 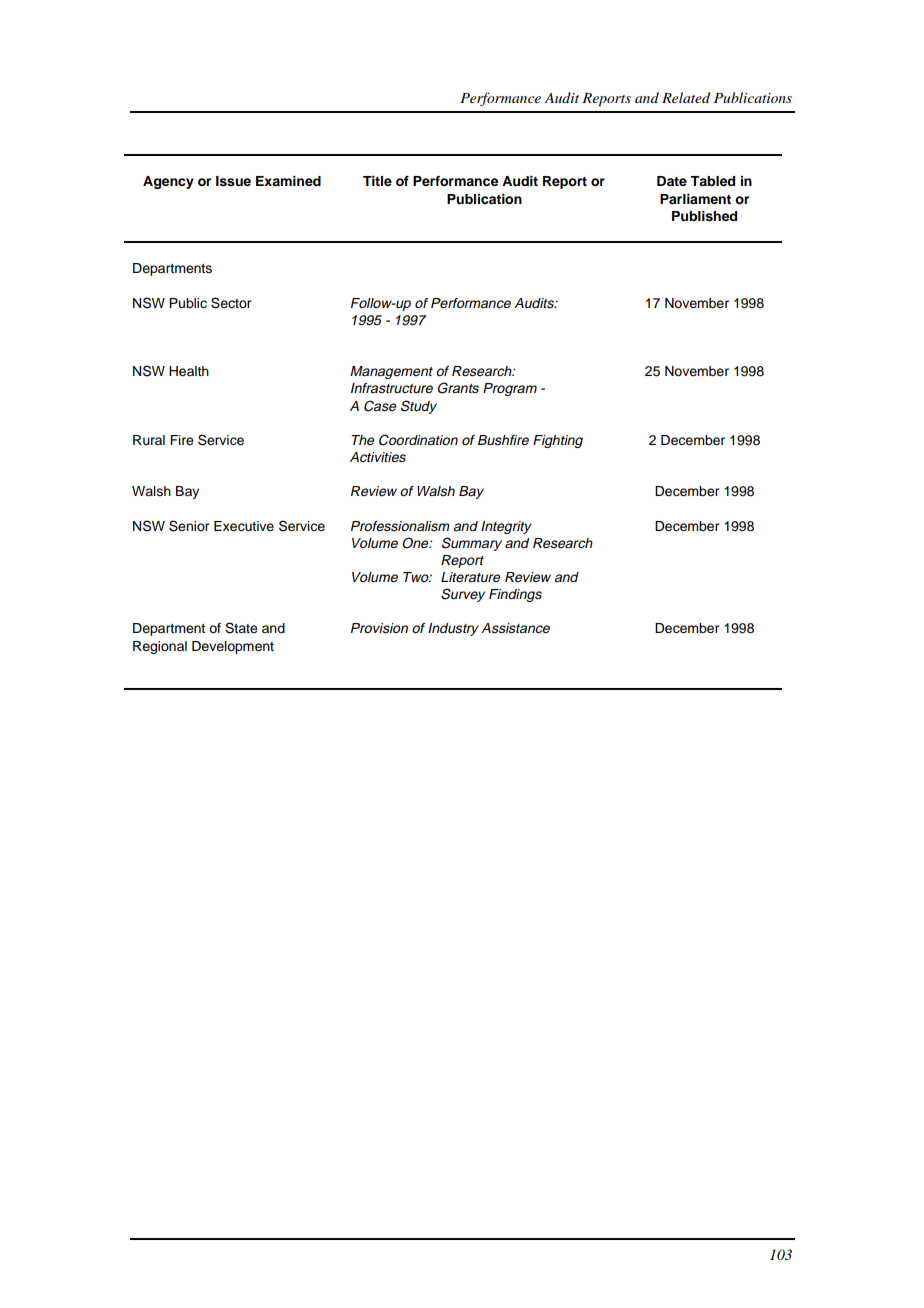 What do you see at coordinates (233, 181) in the document?
I see `Issue` at bounding box center [233, 181].
